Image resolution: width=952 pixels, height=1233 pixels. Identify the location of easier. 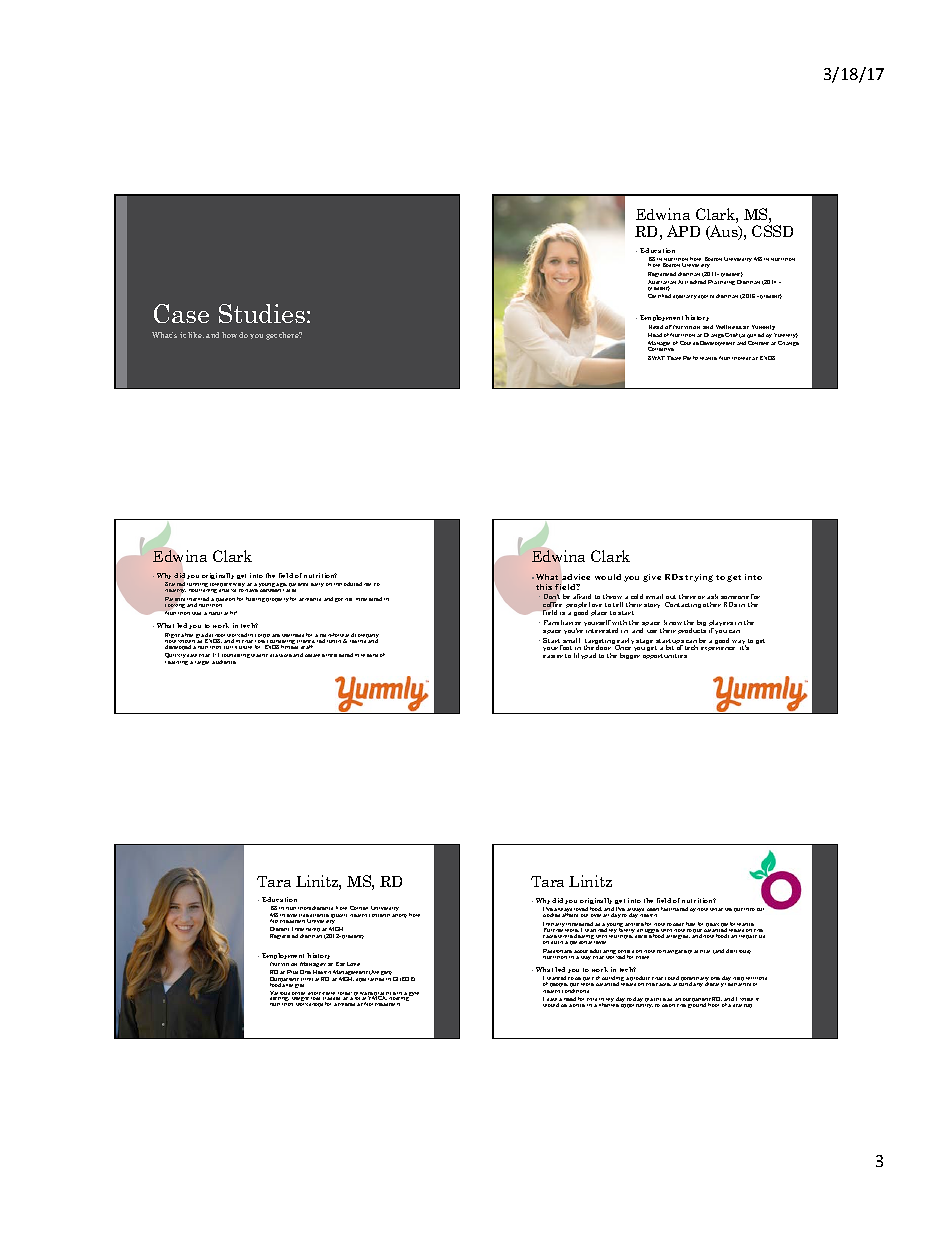
(553, 656).
